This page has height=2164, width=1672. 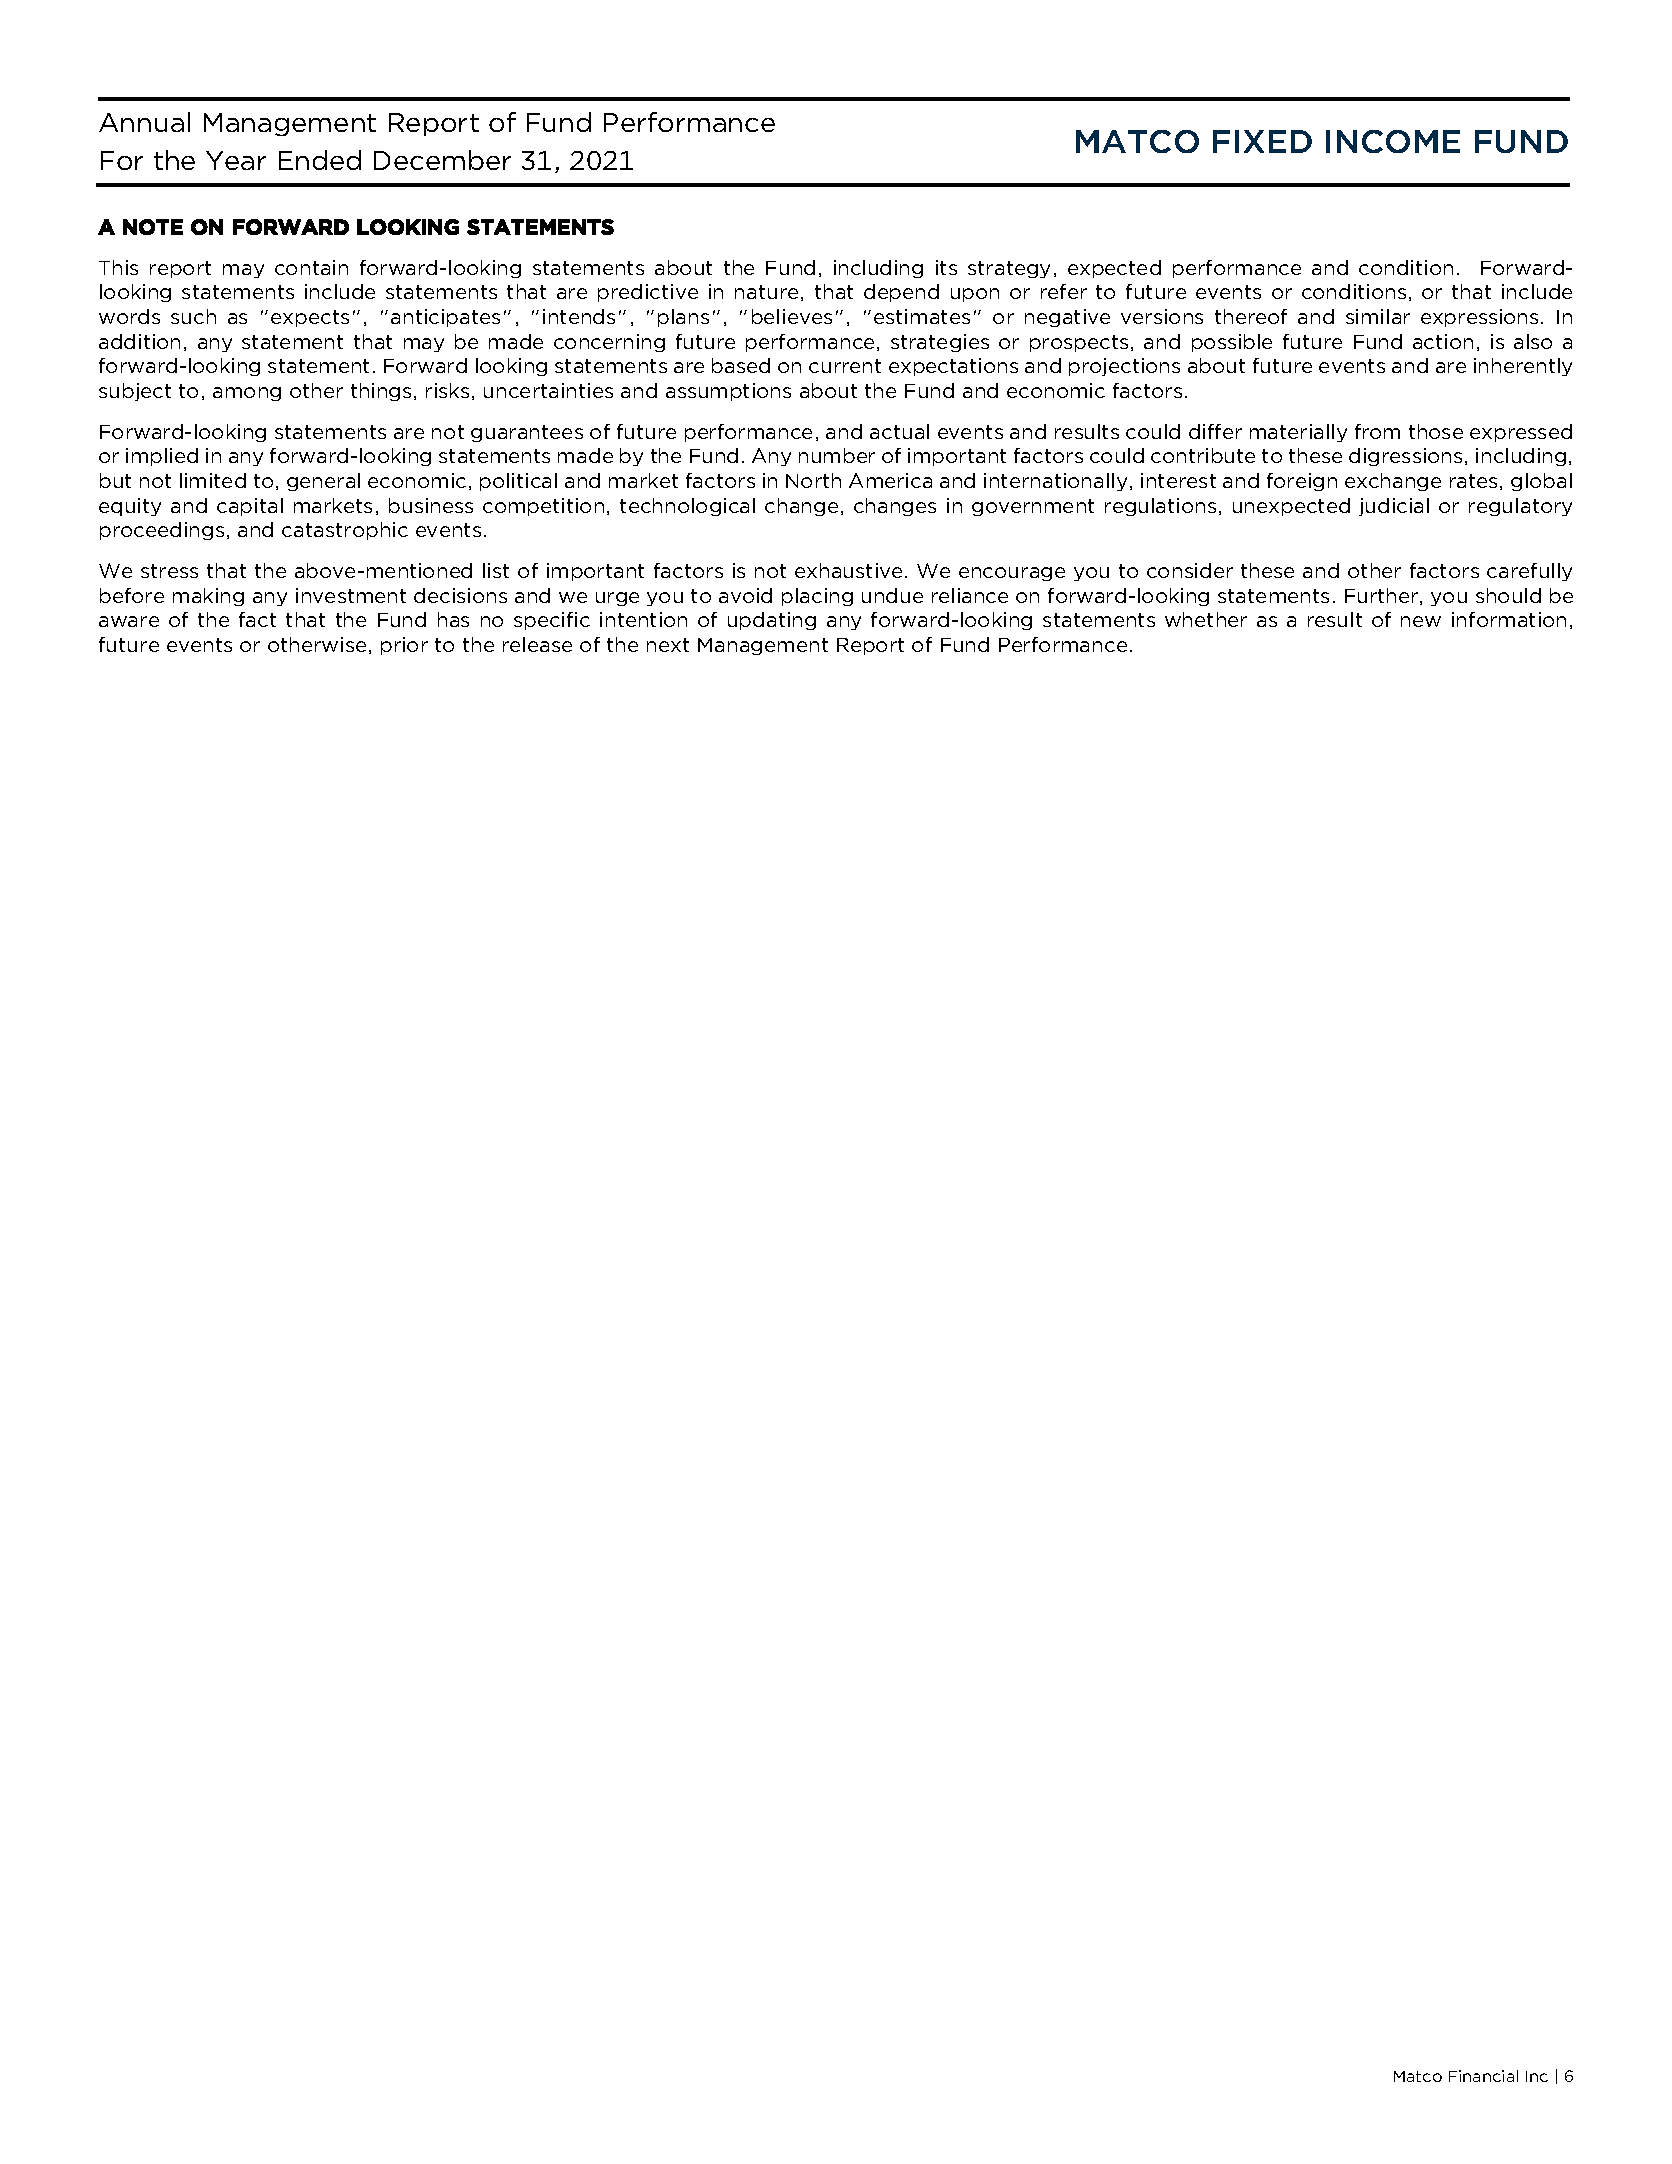 What do you see at coordinates (1483, 2076) in the page?
I see `Financial` at bounding box center [1483, 2076].
